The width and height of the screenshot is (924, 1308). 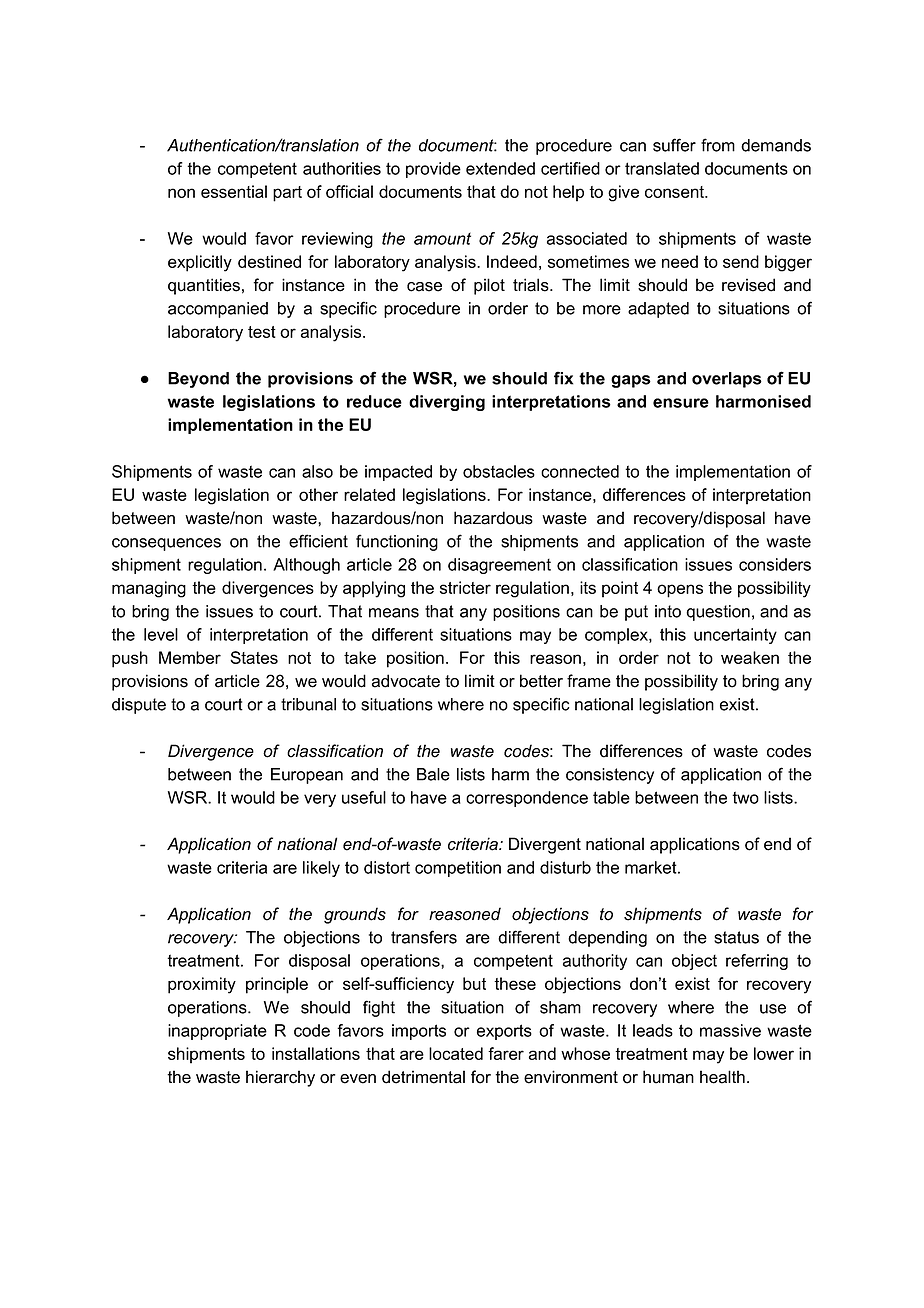 I want to click on weaken, so click(x=750, y=657).
